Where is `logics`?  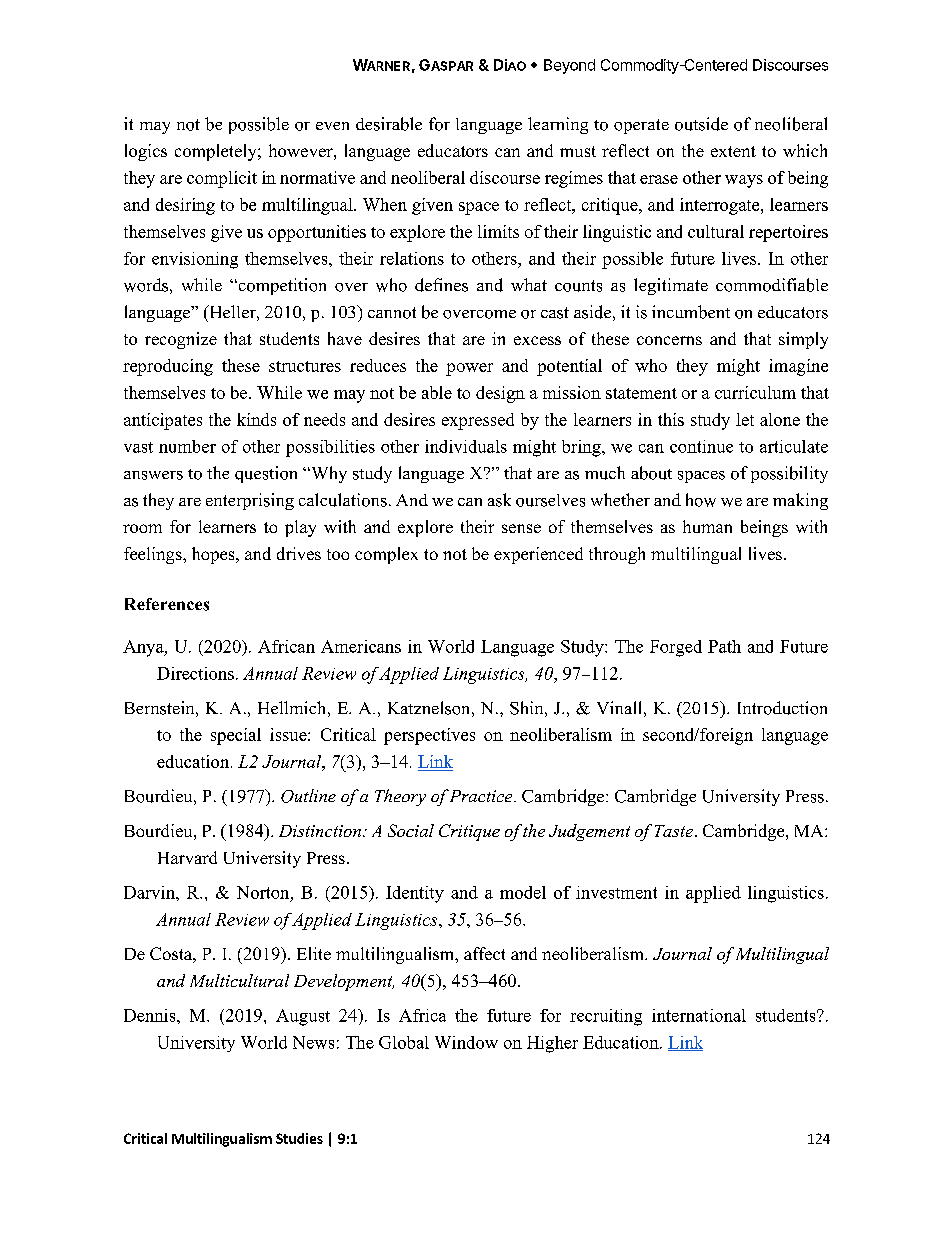 logics is located at coordinates (146, 152).
